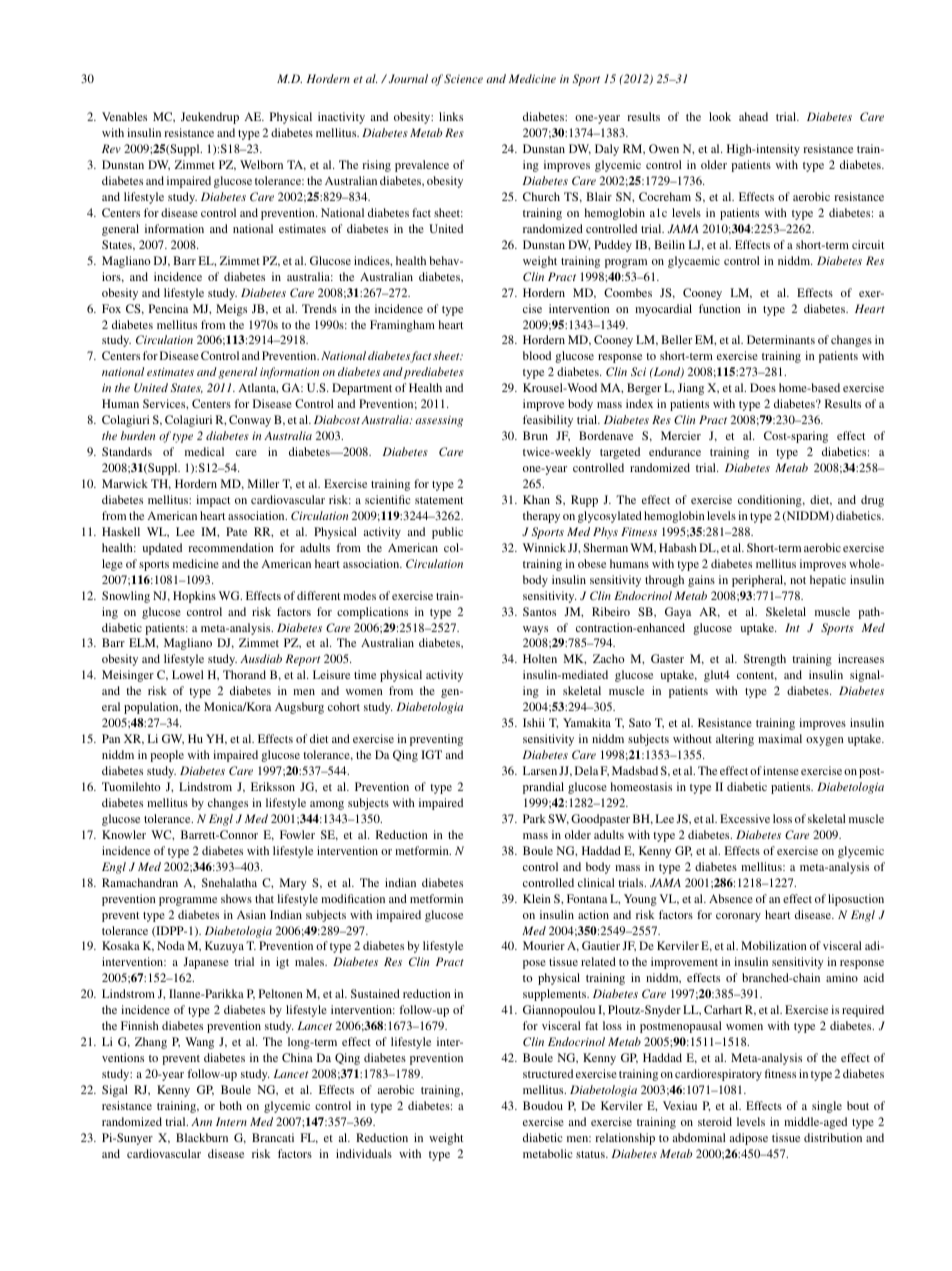  What do you see at coordinates (798, 580) in the screenshot?
I see `not` at bounding box center [798, 580].
